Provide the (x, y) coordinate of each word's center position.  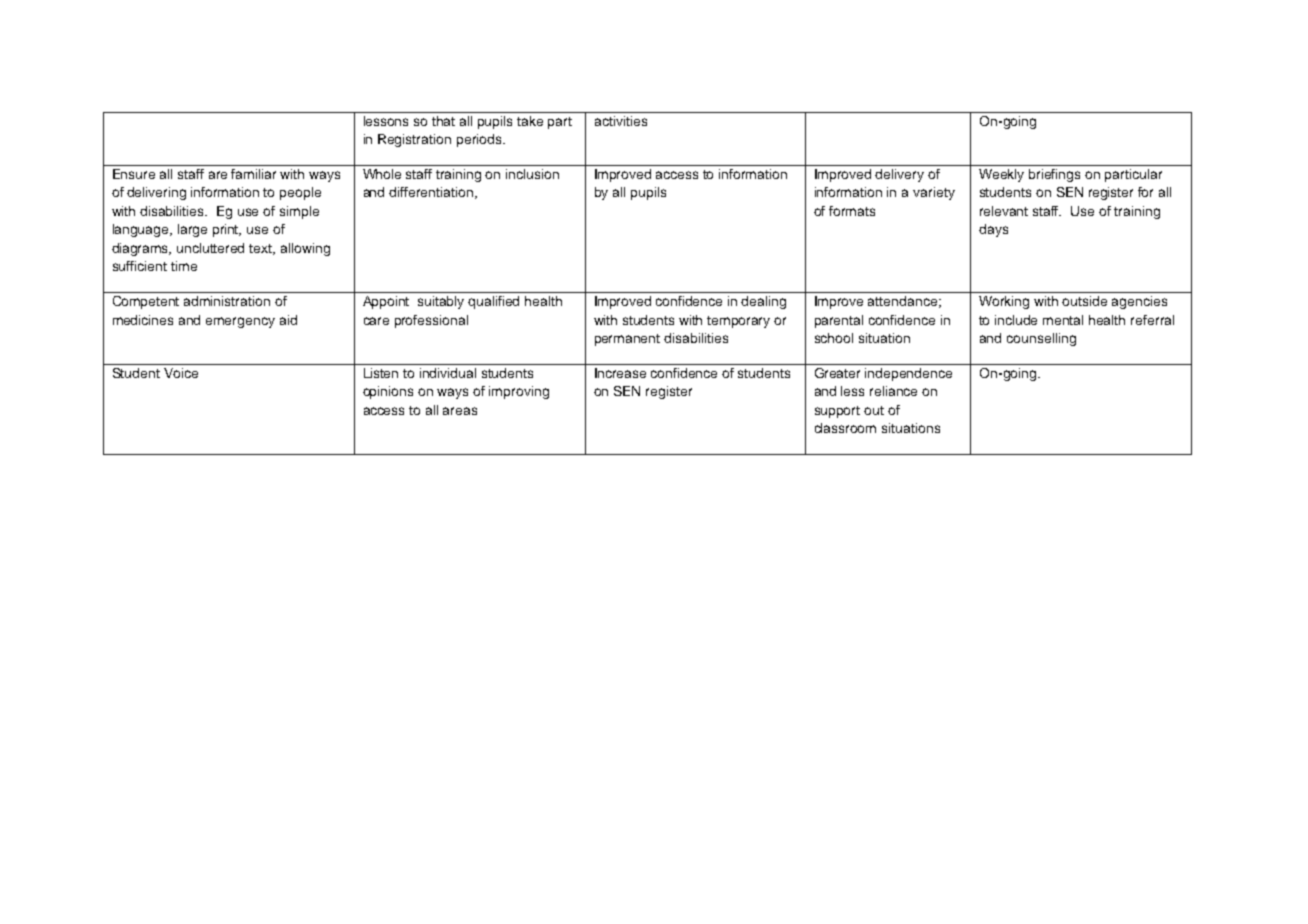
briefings (1054, 175)
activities (621, 121)
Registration (414, 140)
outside (1084, 301)
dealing (763, 302)
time (184, 266)
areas (460, 411)
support (837, 412)
